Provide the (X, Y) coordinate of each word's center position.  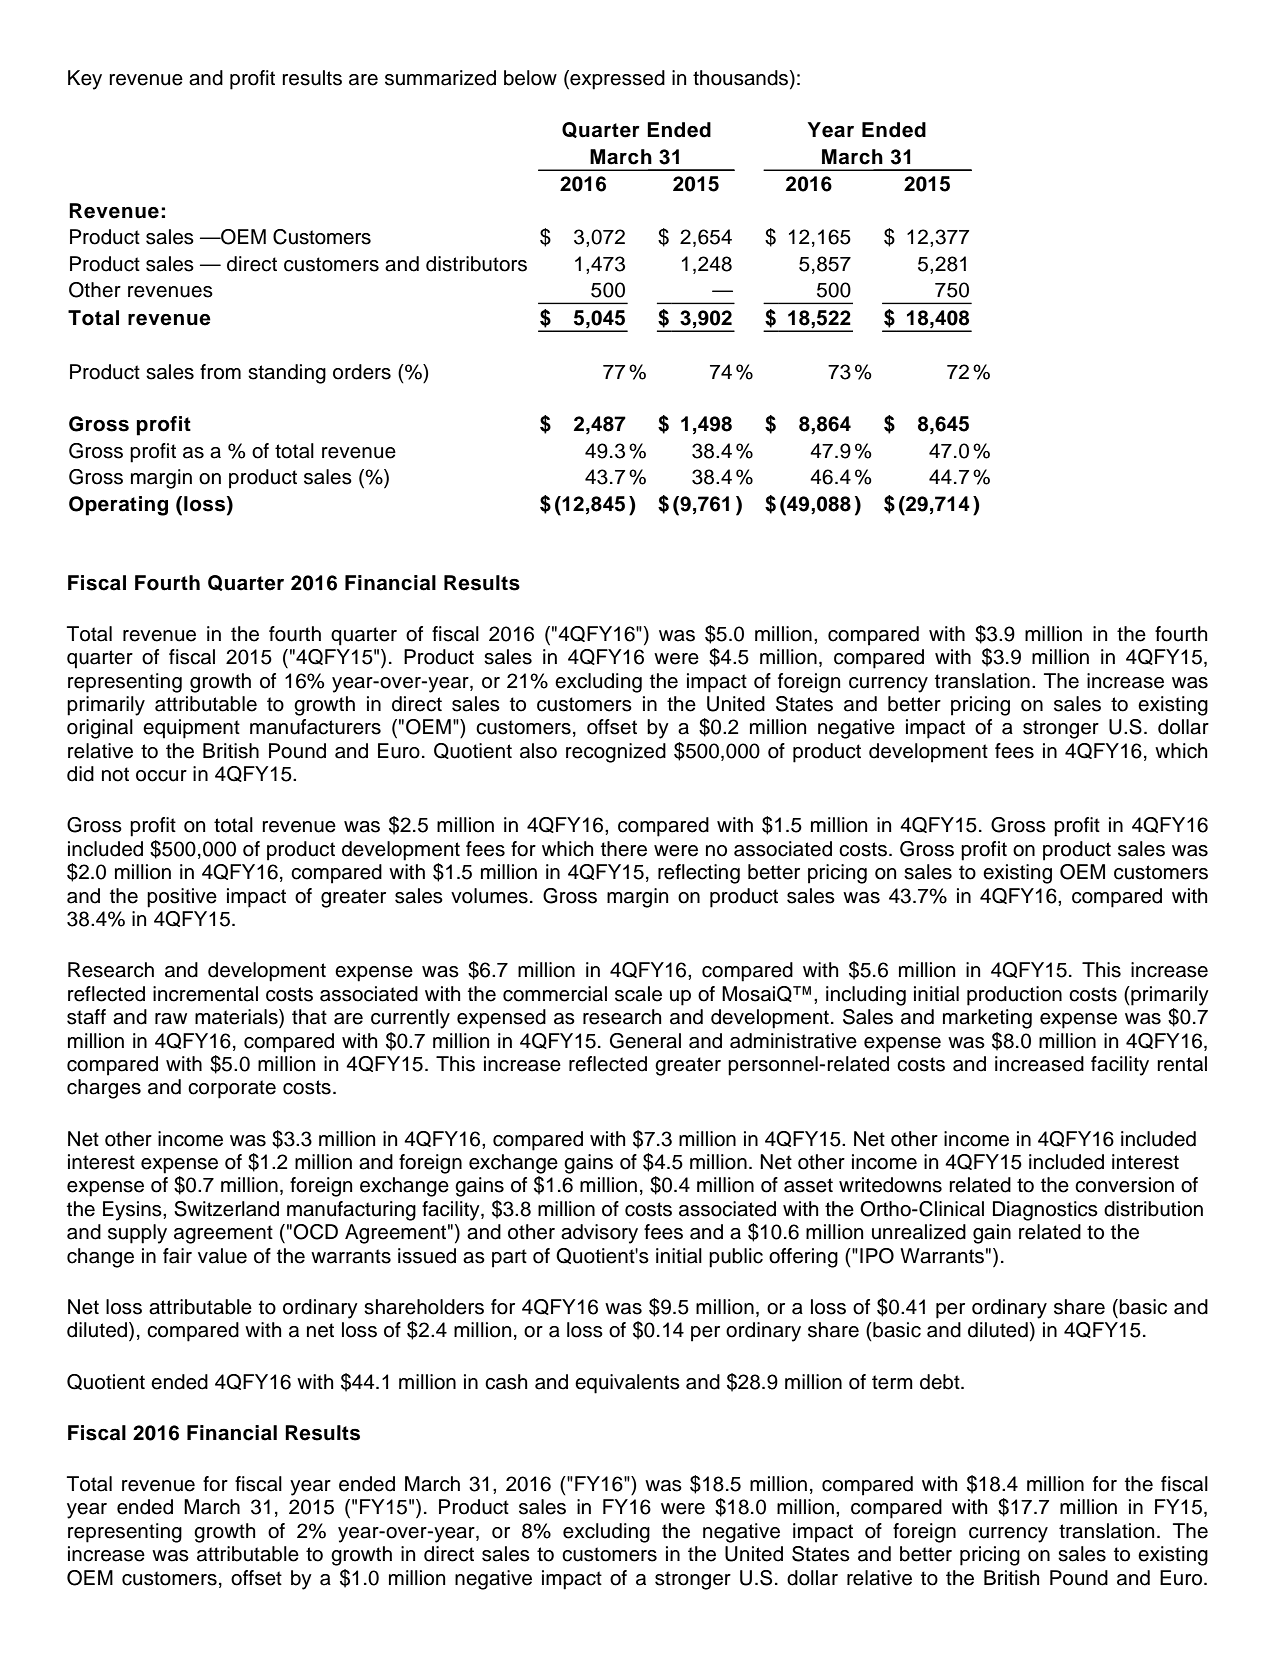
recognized (616, 753)
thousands (742, 78)
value (222, 1256)
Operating (118, 506)
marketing (987, 1019)
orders (362, 372)
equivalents (627, 1384)
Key (85, 80)
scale (638, 994)
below (530, 78)
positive (182, 898)
